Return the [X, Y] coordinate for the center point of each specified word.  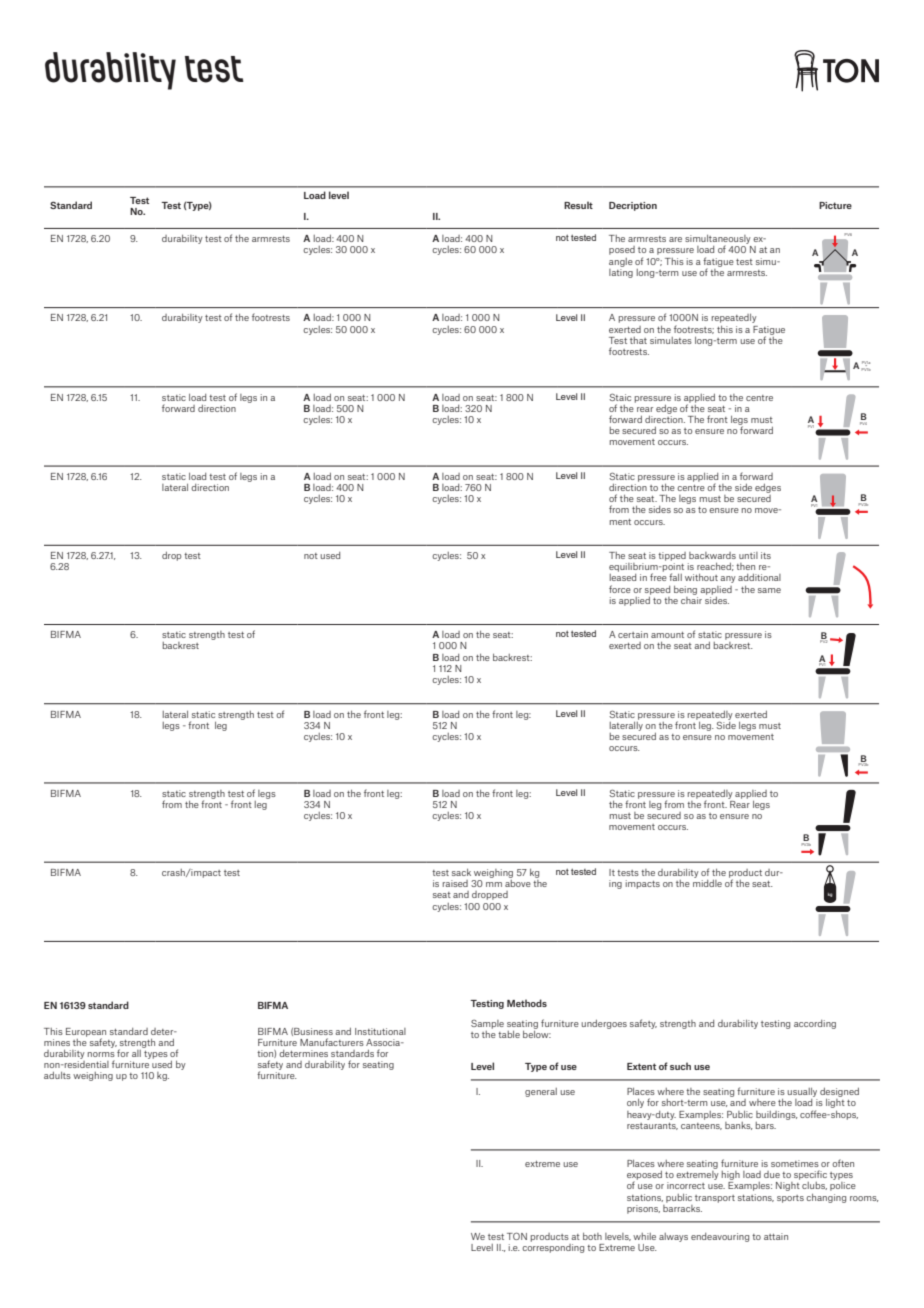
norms [101, 1054]
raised [455, 883]
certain [633, 634]
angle [621, 262]
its [766, 555]
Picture [835, 205]
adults [57, 1075]
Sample [487, 1024]
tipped [672, 556]
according [815, 1024]
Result [578, 205]
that [638, 340]
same [769, 590]
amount [667, 635]
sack [461, 872]
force [620, 589]
